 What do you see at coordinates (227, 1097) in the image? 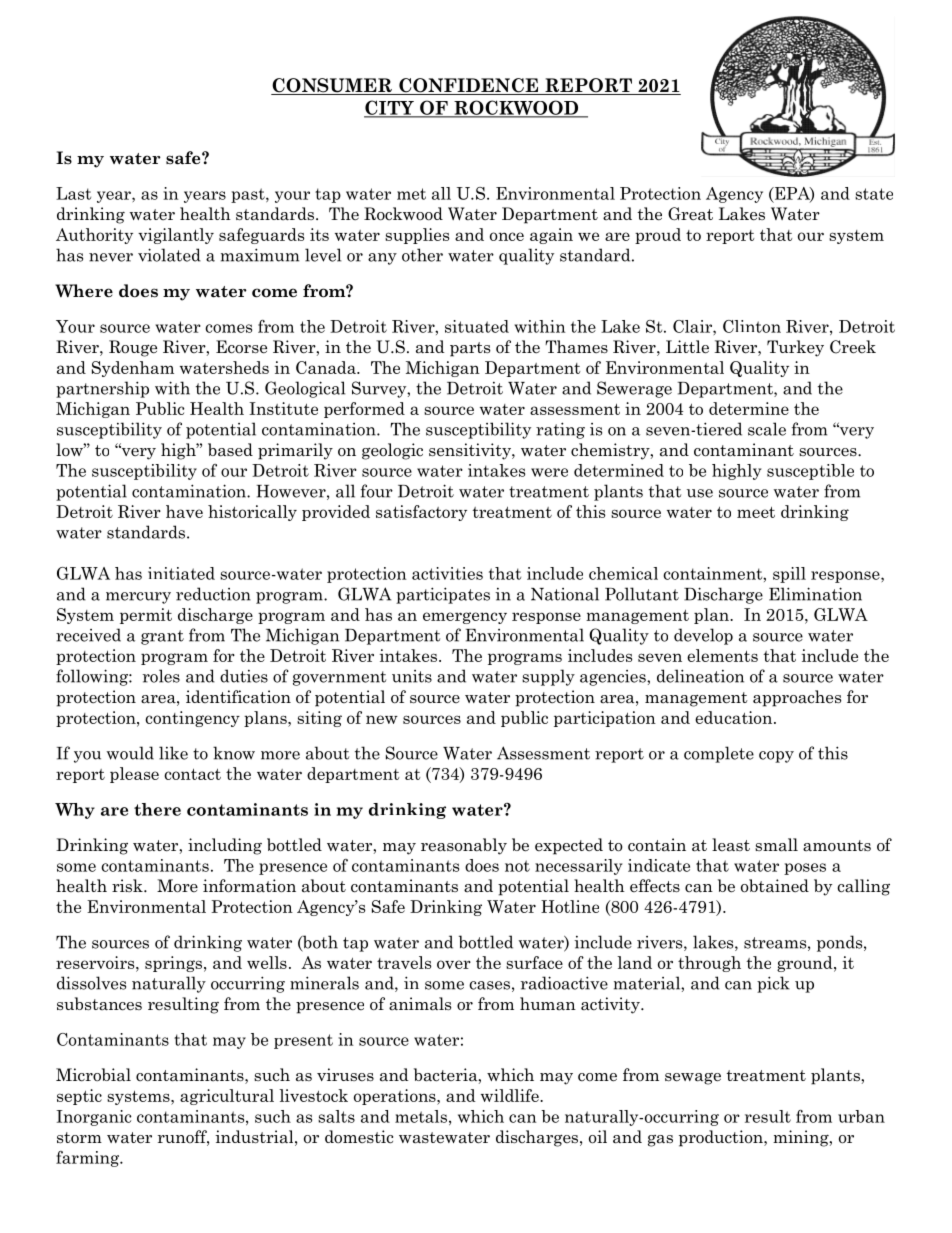
I see `agricultural` at bounding box center [227, 1097].
